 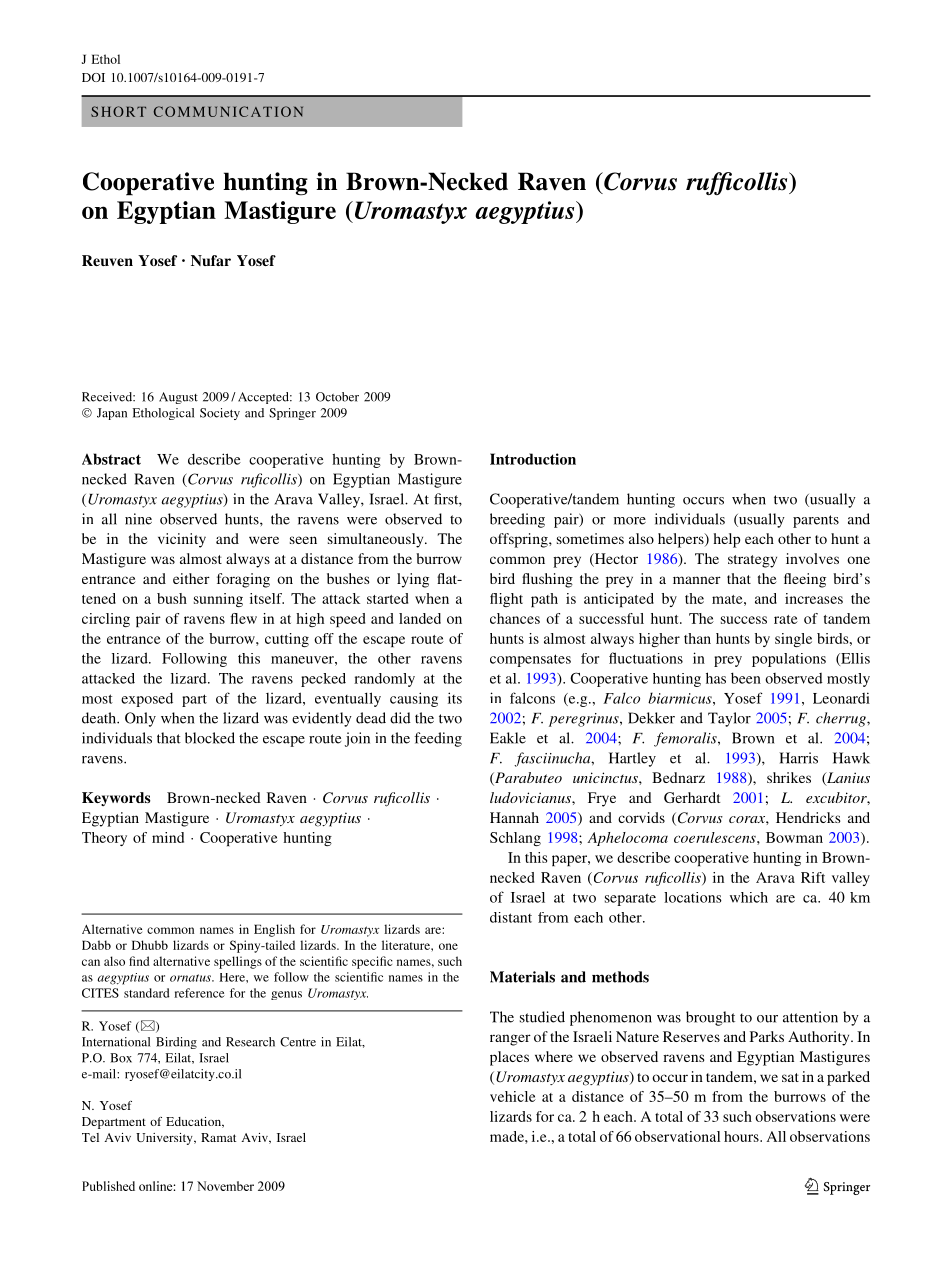 I want to click on flight, so click(x=506, y=600).
